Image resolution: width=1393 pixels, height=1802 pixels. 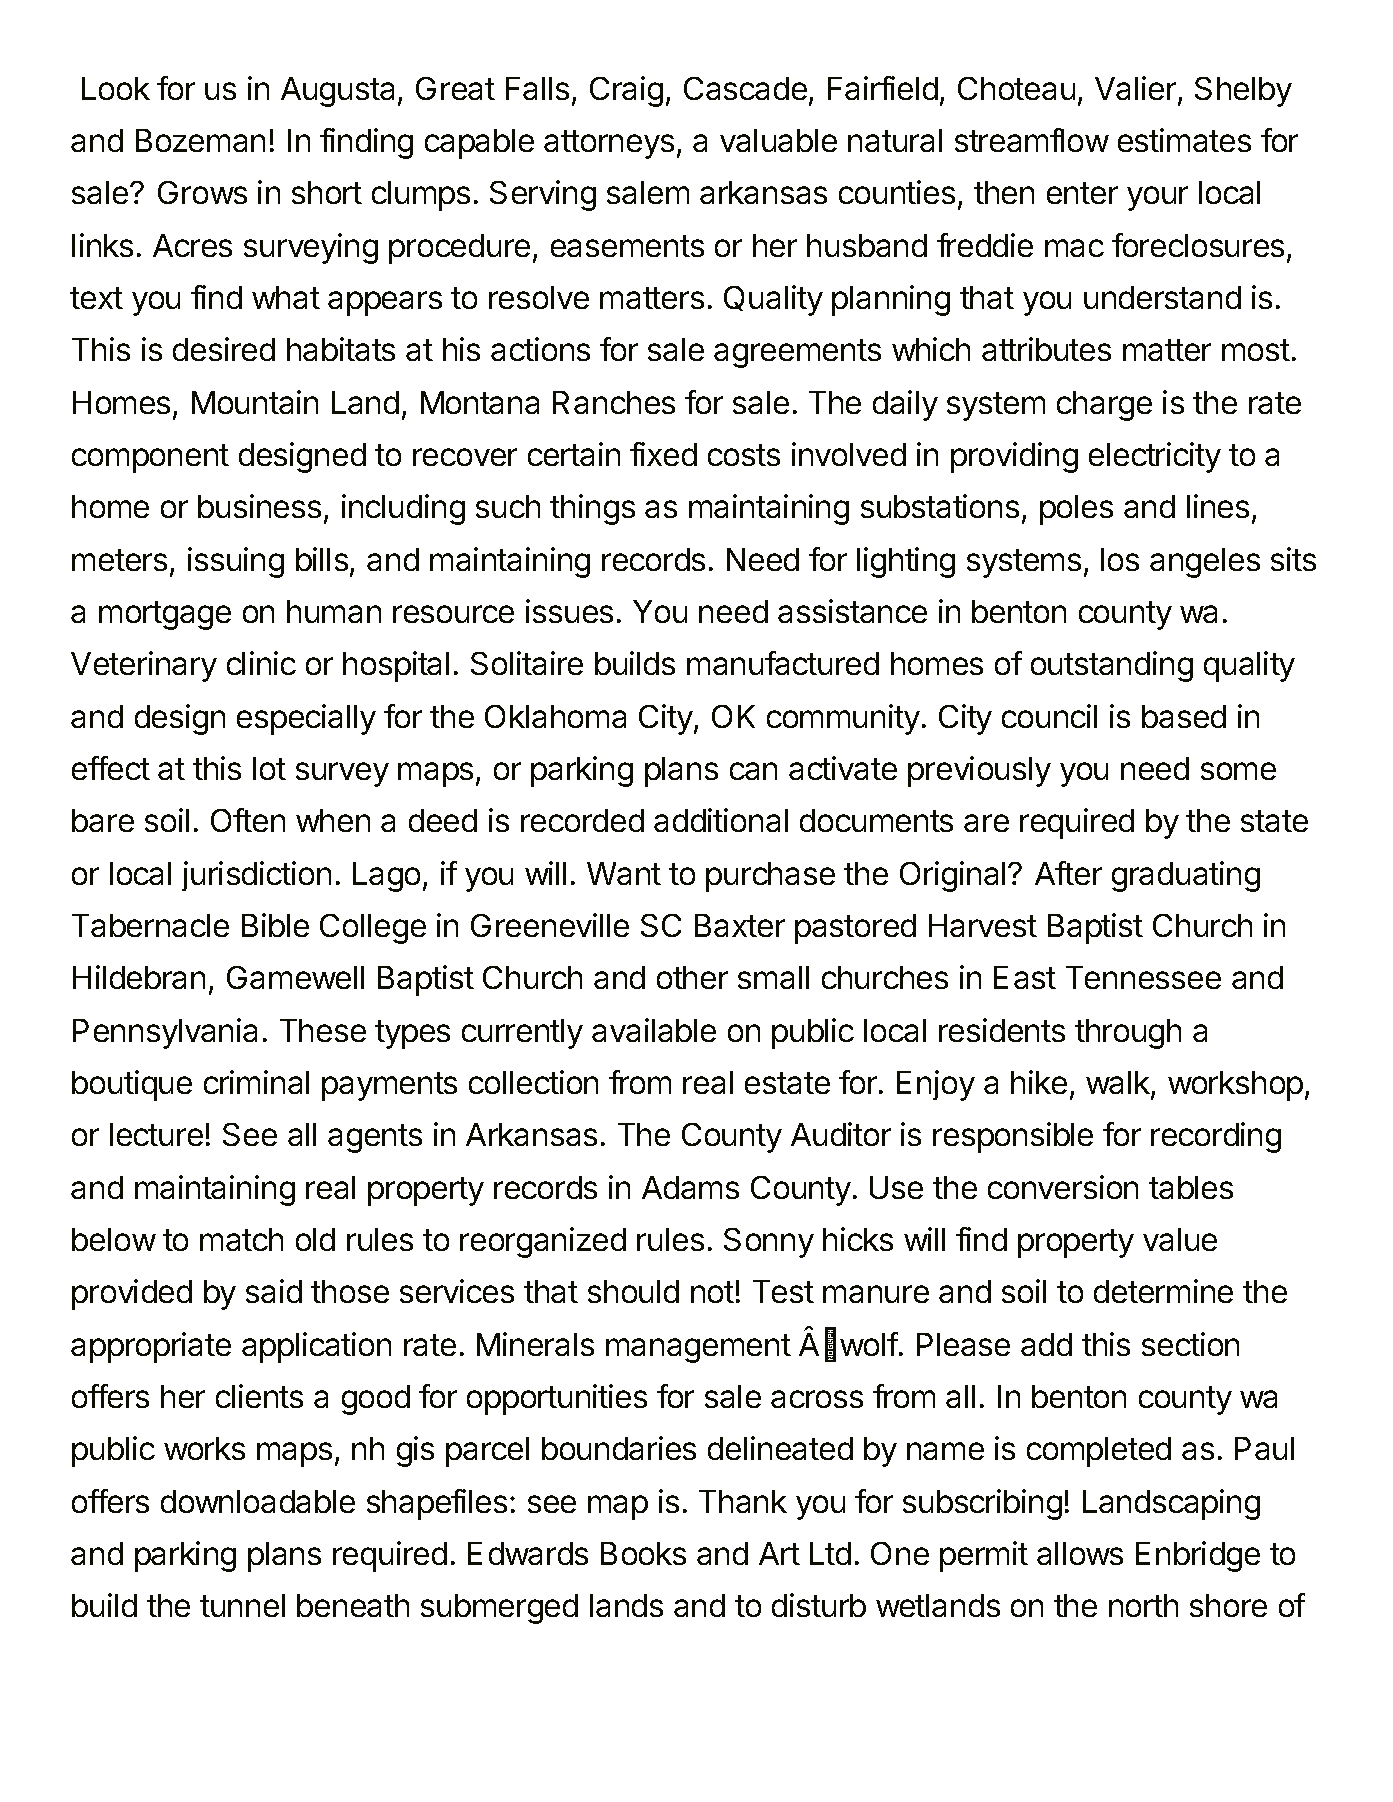 What do you see at coordinates (1143, 1605) in the screenshot?
I see `north` at bounding box center [1143, 1605].
